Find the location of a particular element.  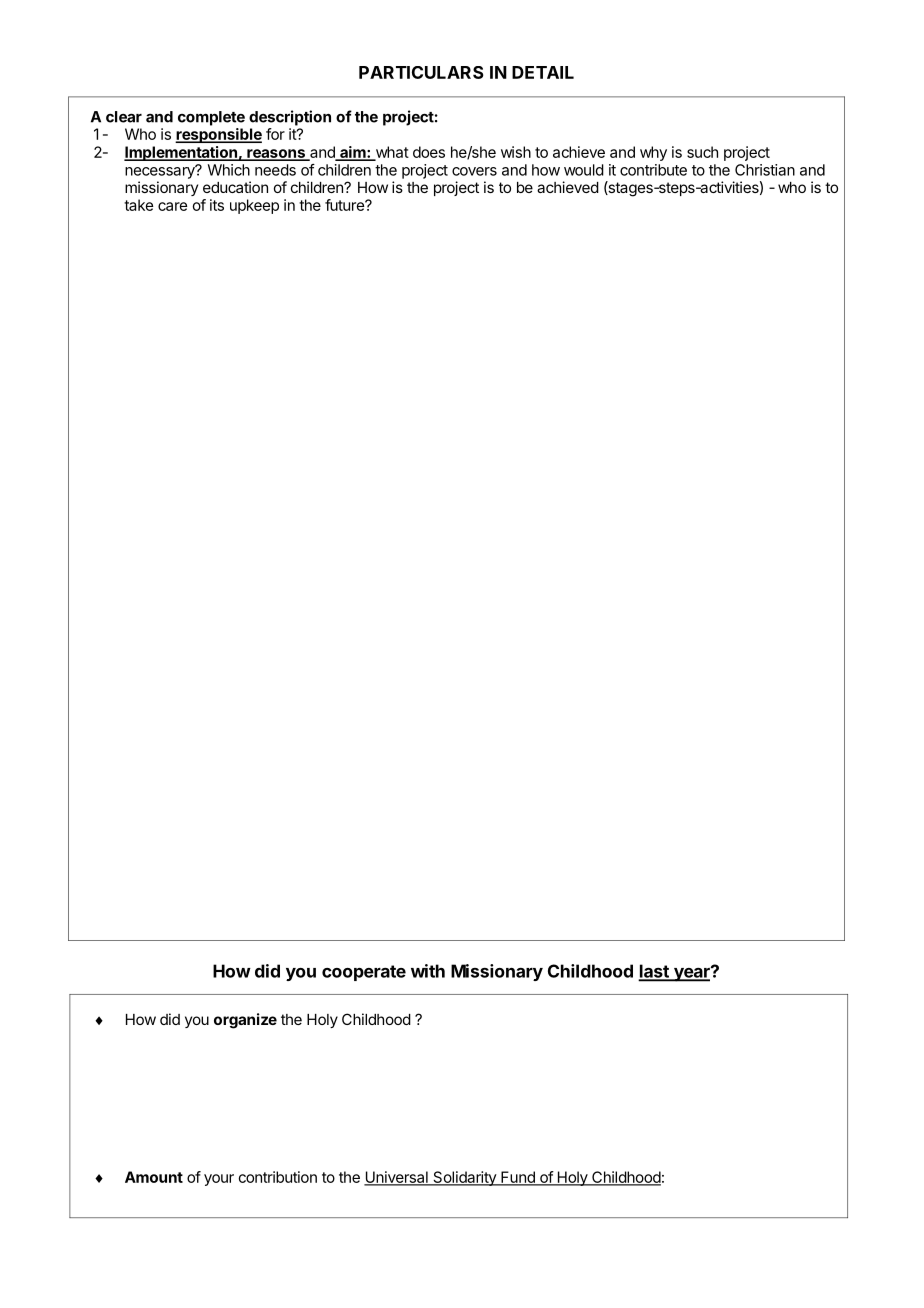

Universal is located at coordinates (397, 1178).
